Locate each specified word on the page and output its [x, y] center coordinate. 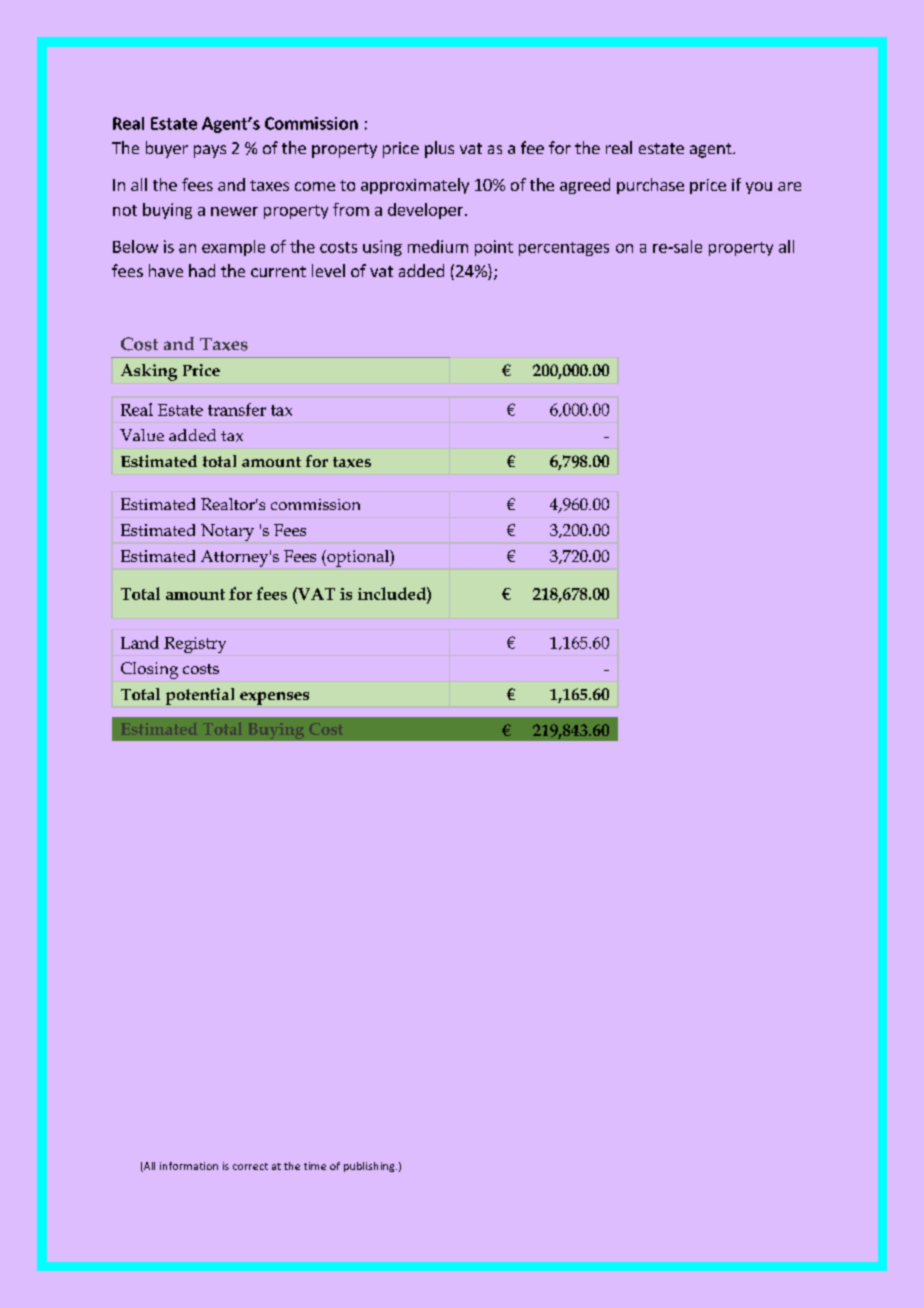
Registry [195, 645]
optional [358, 558]
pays [210, 151]
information [189, 1166]
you [759, 188]
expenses [274, 698]
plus [439, 149]
